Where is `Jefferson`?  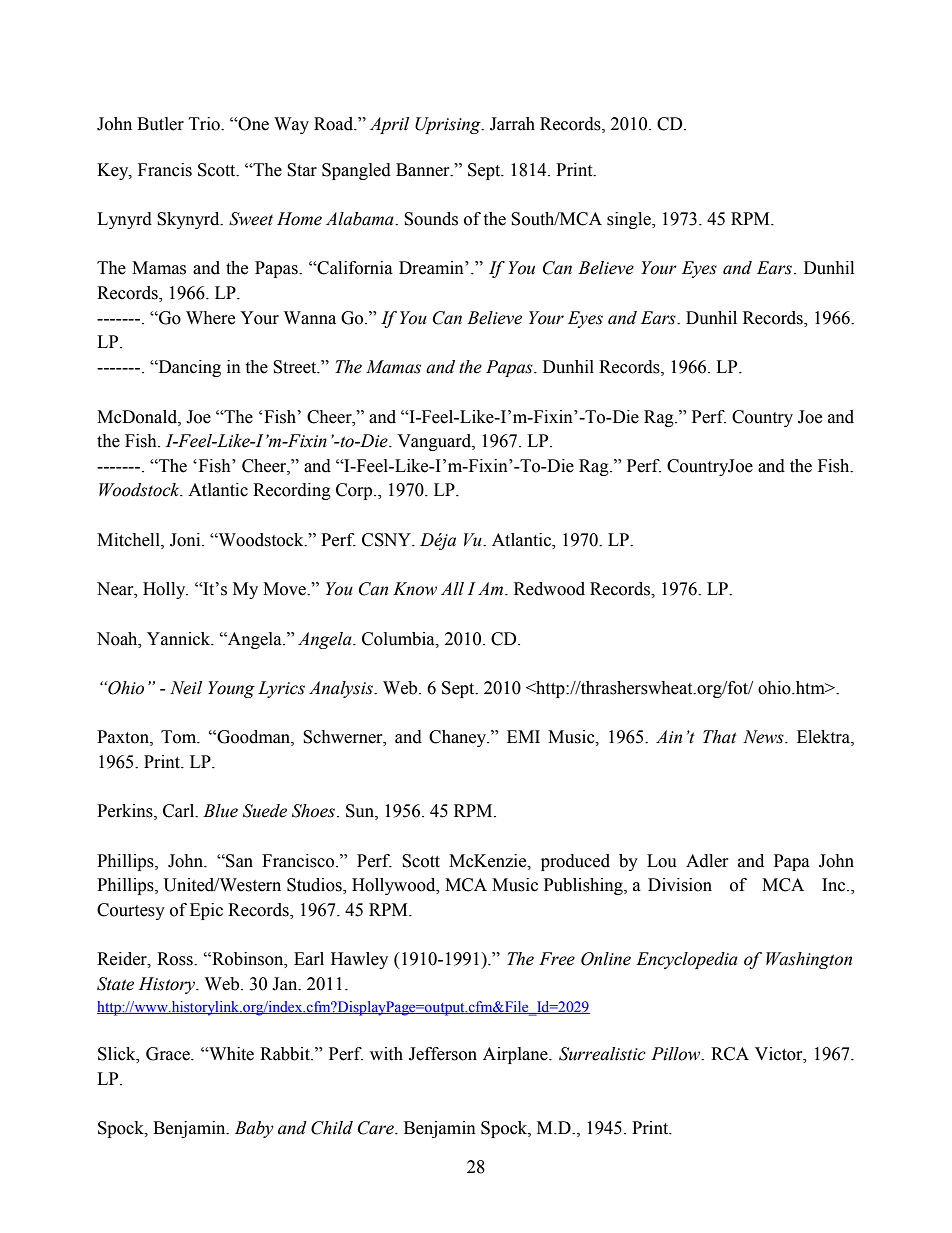 Jefferson is located at coordinates (443, 1054).
